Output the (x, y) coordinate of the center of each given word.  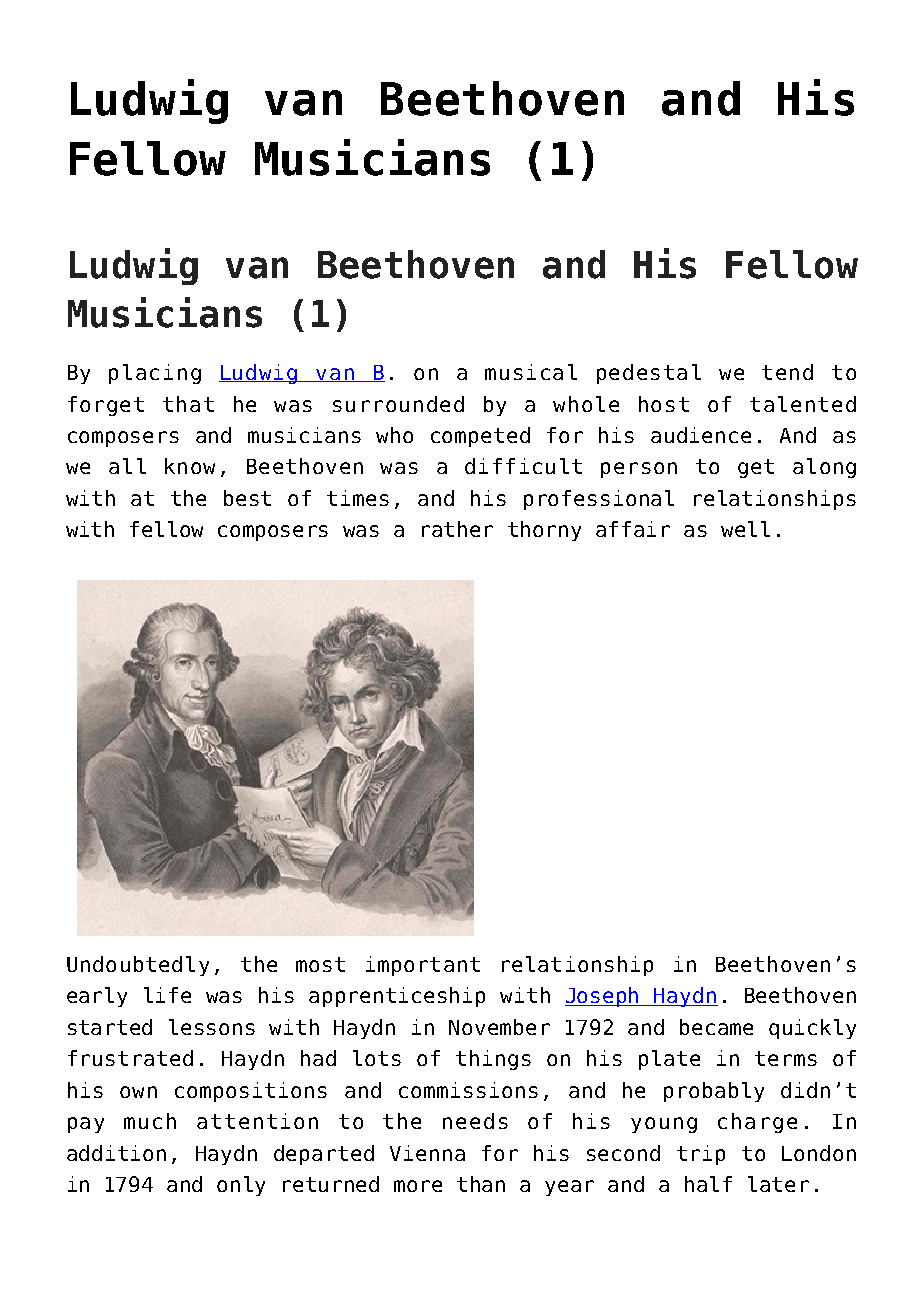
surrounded (398, 404)
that (188, 404)
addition (116, 1153)
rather (457, 529)
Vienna (427, 1153)
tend (787, 372)
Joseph (603, 997)
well (745, 529)
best (247, 498)
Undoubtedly (138, 966)
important (423, 966)
